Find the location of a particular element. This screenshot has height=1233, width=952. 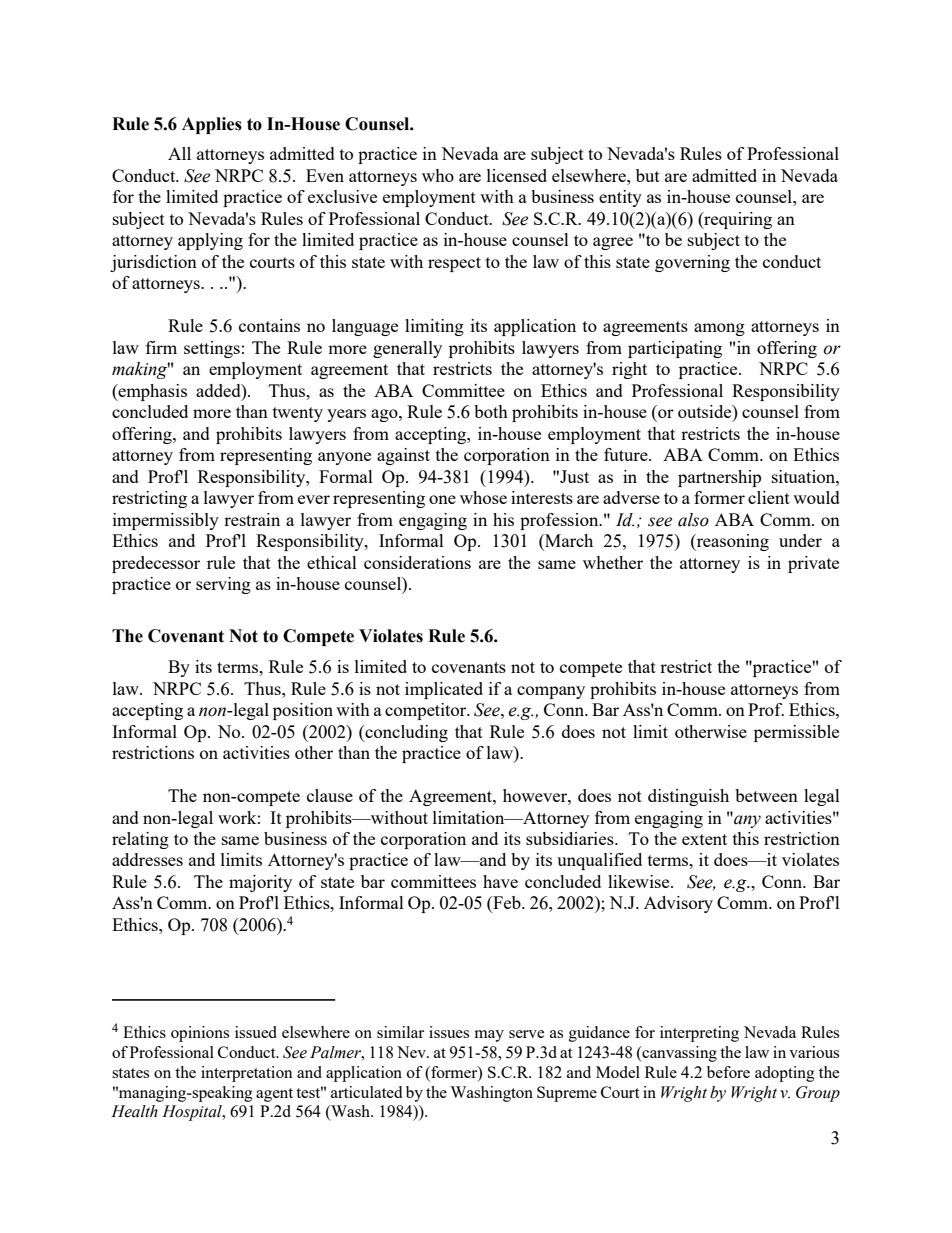

concluding is located at coordinates (405, 733).
